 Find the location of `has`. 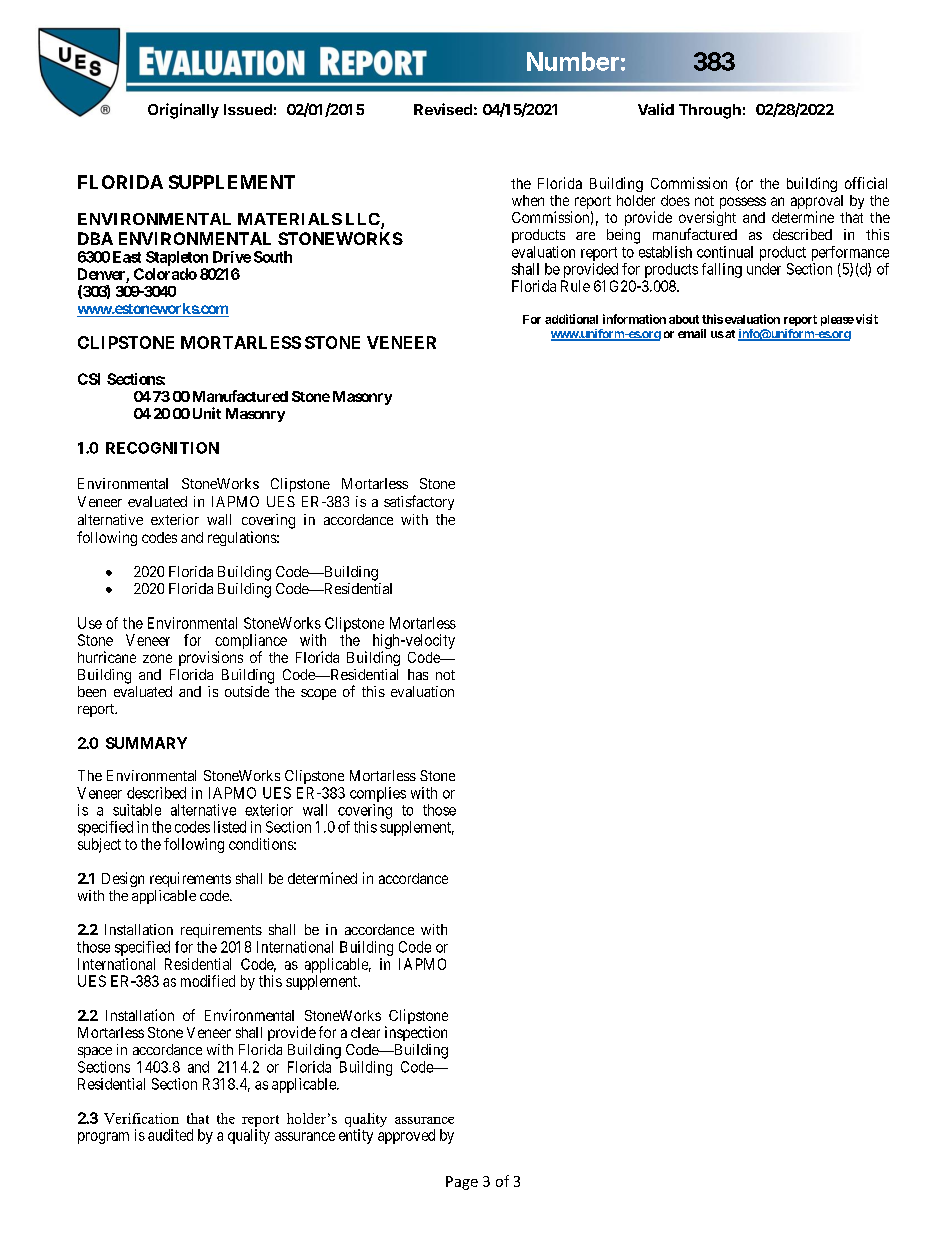

has is located at coordinates (418, 674).
